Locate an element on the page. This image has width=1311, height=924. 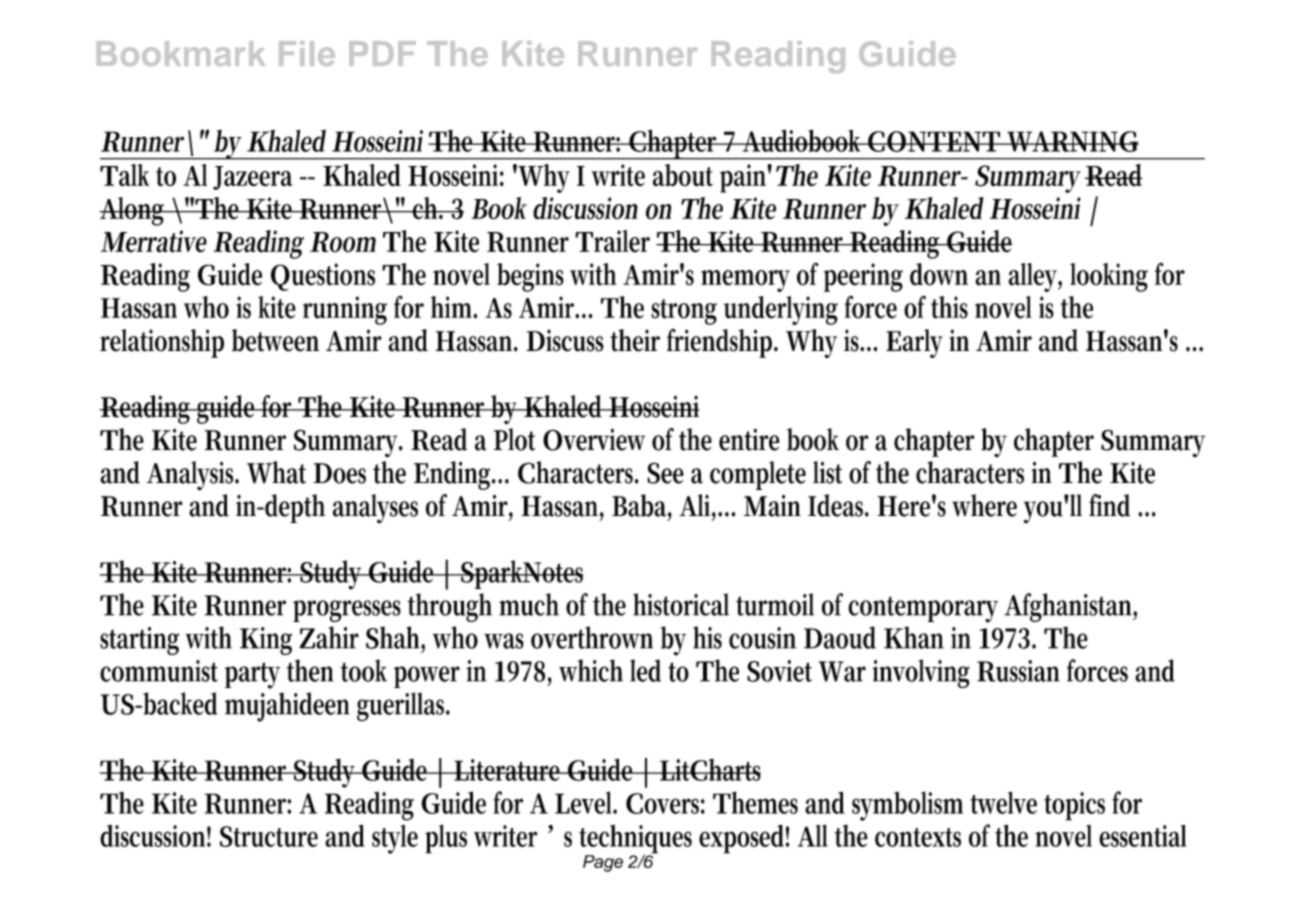
Structure is located at coordinates (269, 836).
